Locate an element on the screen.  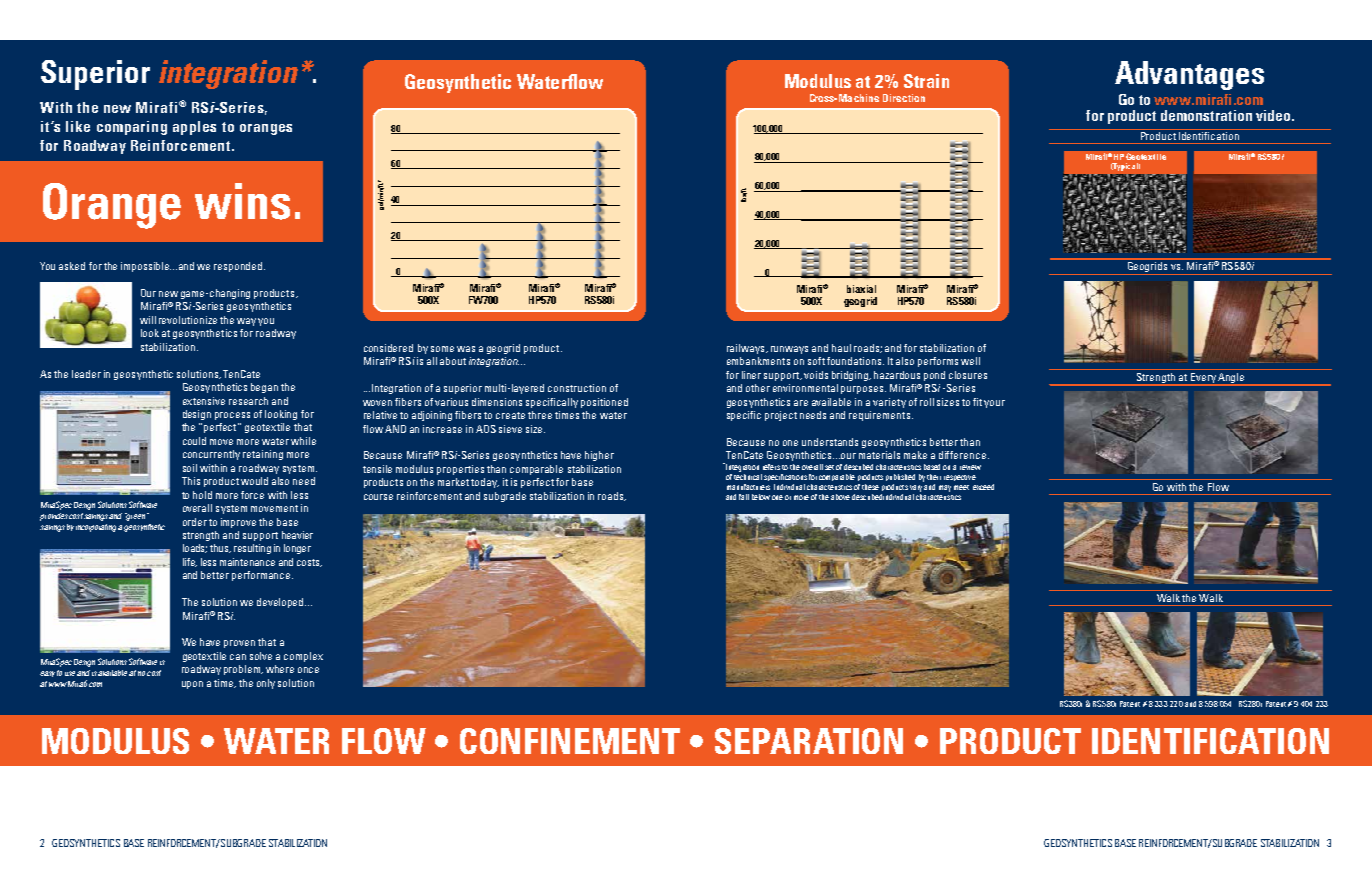
fall is located at coordinates (744, 497).
